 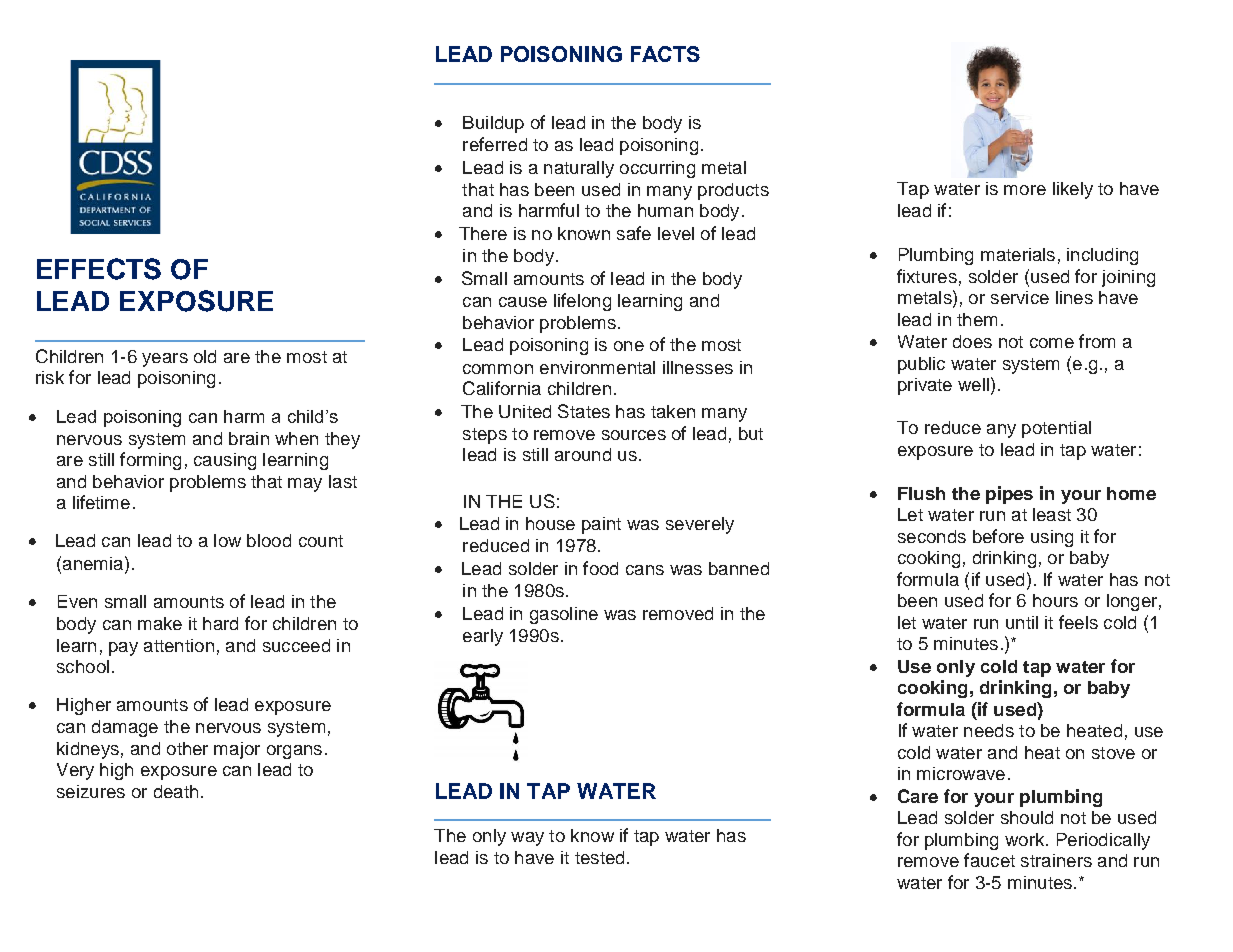 I want to click on EFFECTS, so click(x=99, y=269).
